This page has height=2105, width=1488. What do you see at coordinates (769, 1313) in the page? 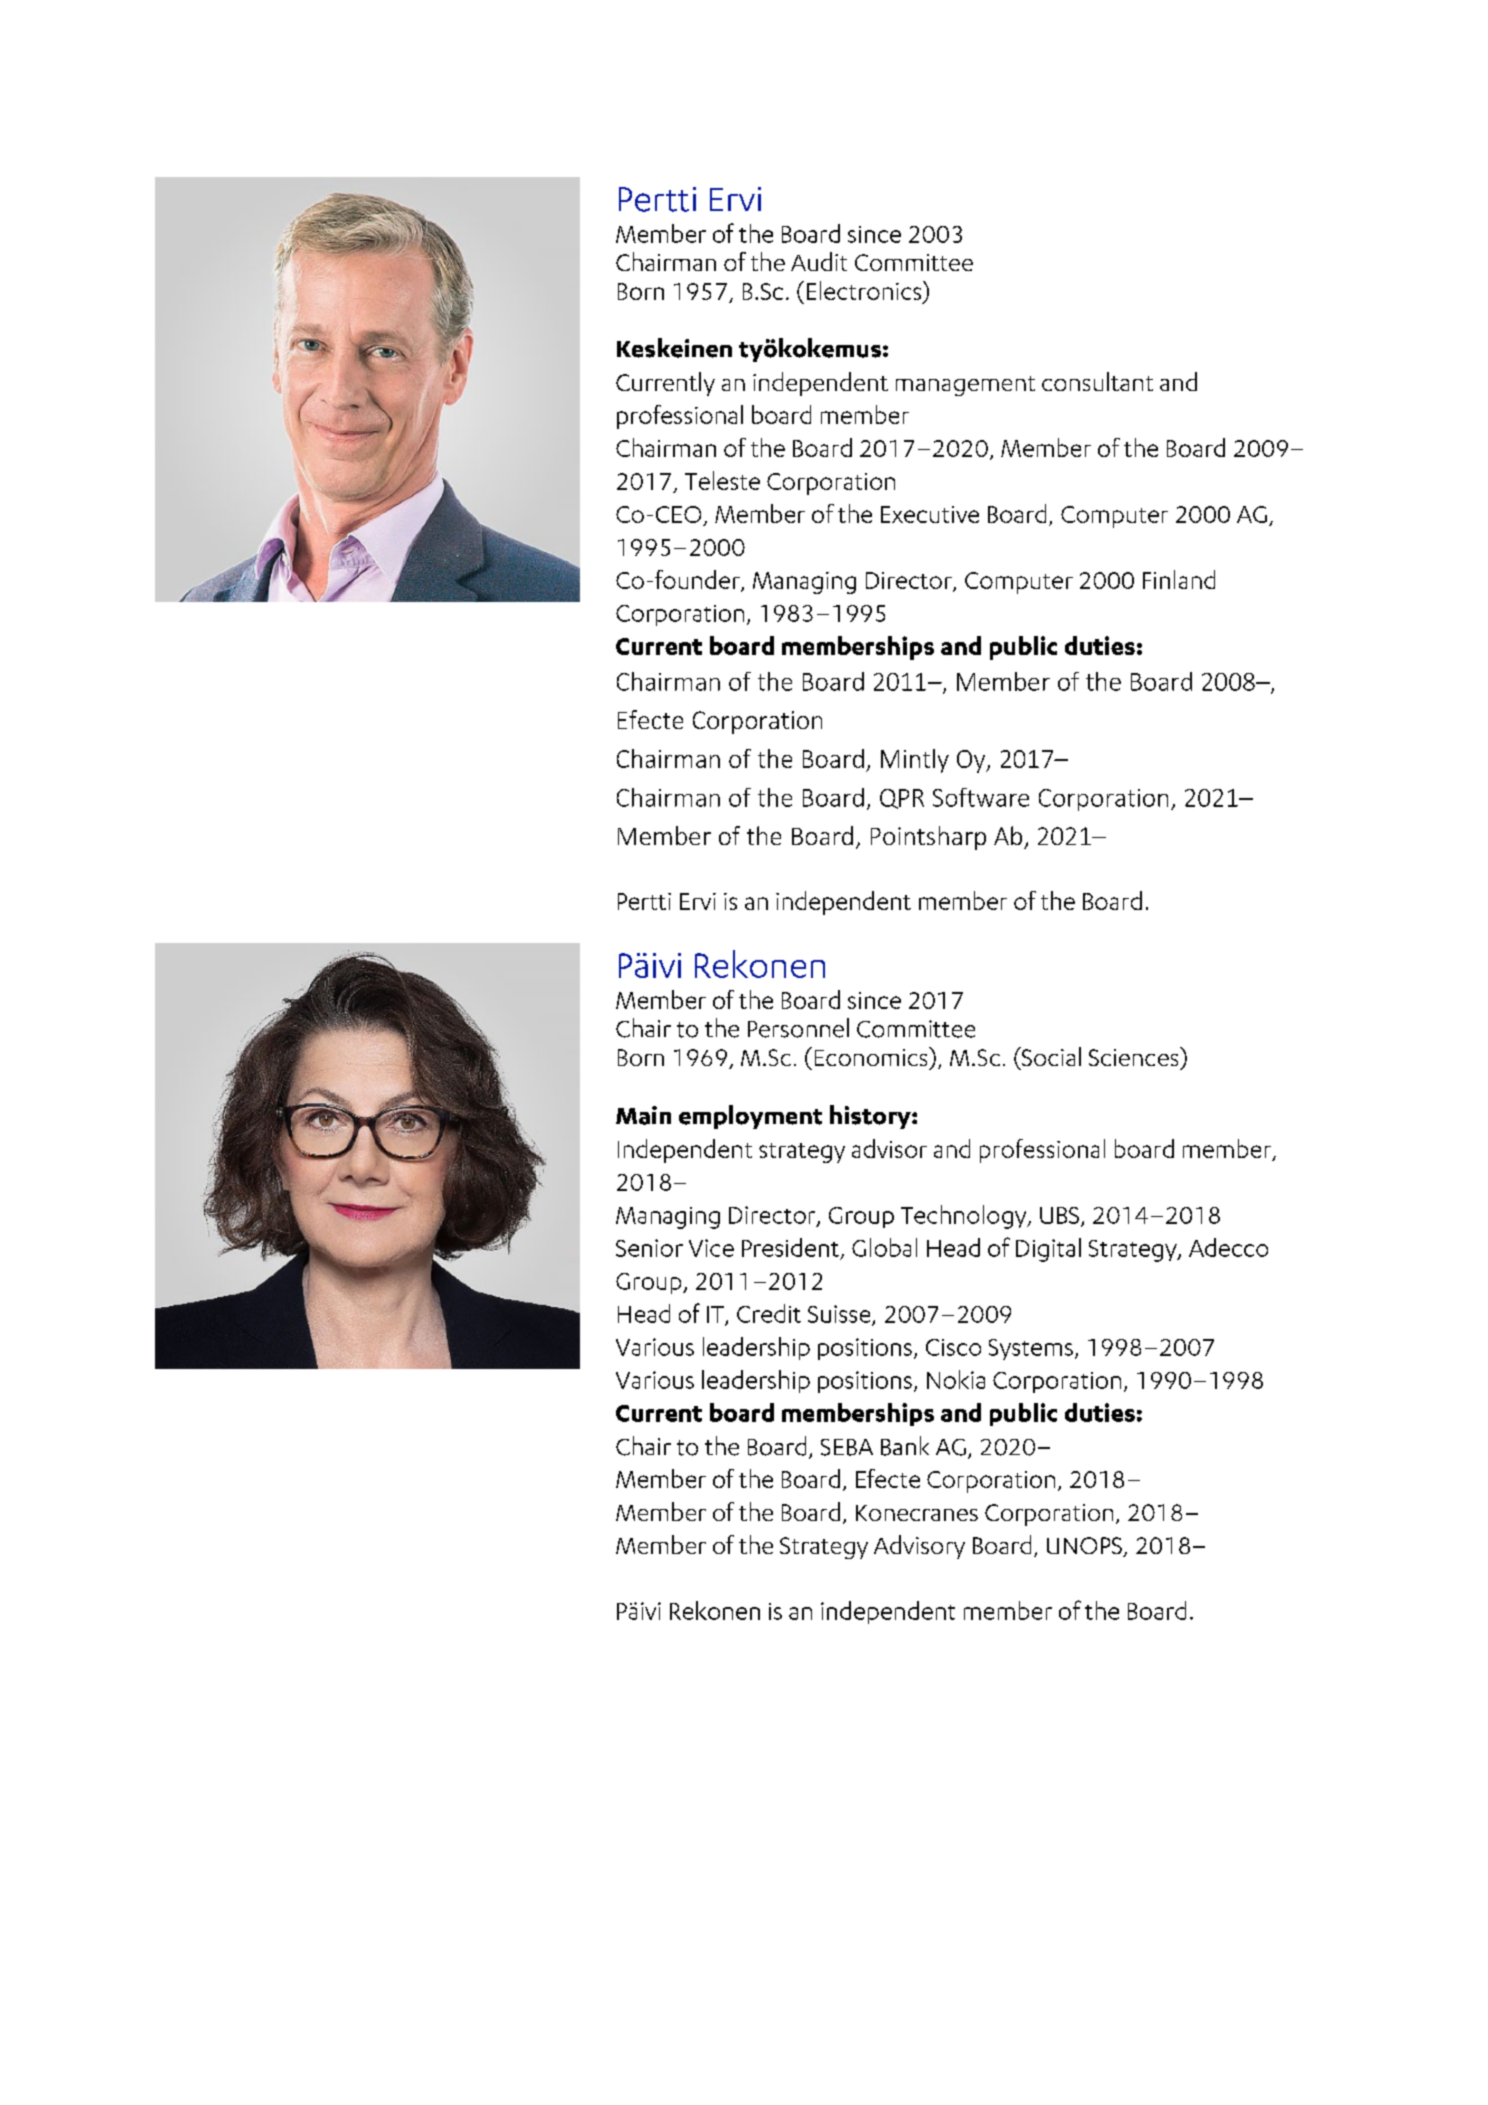
I see `Credit` at bounding box center [769, 1313].
